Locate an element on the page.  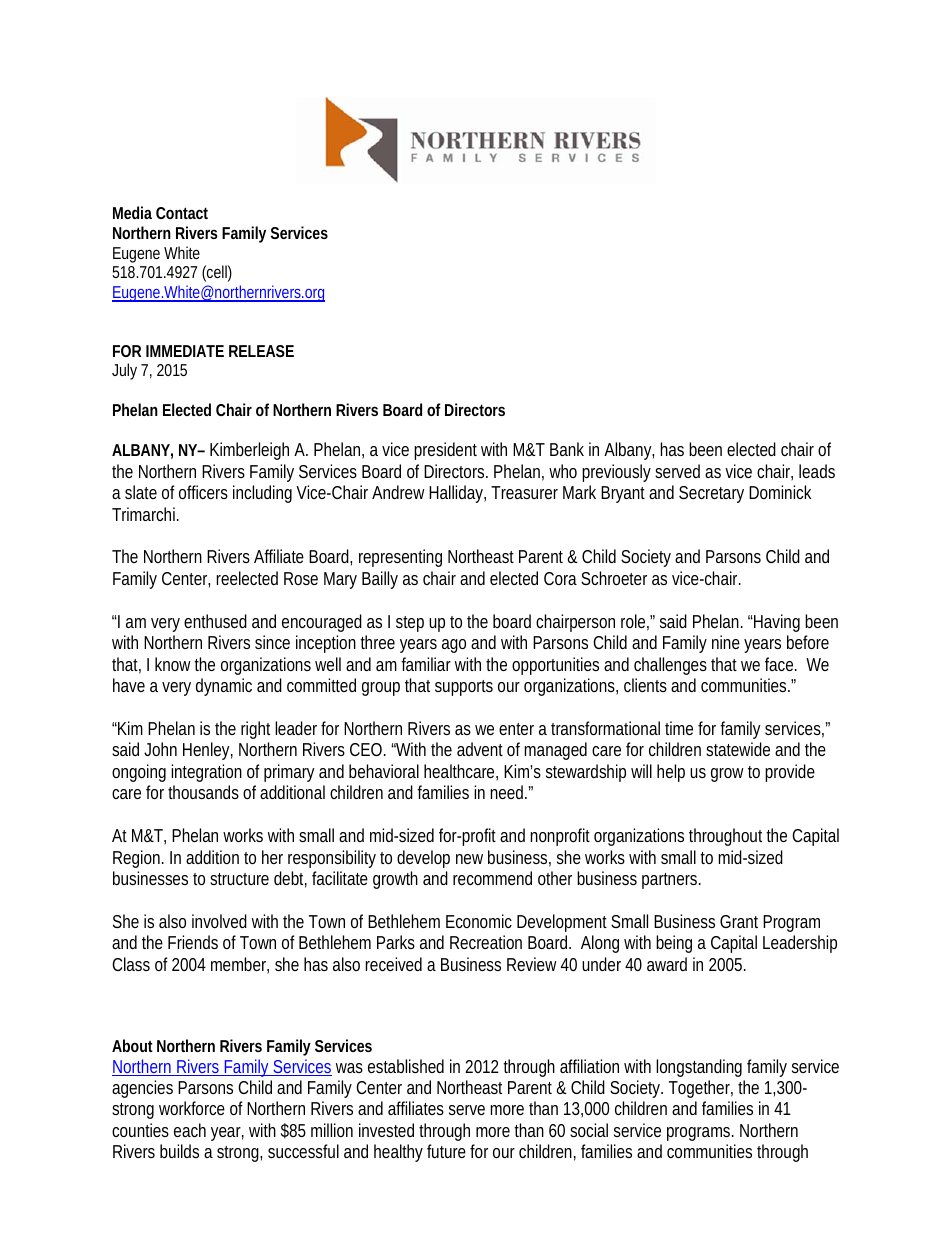
Grant is located at coordinates (739, 921).
